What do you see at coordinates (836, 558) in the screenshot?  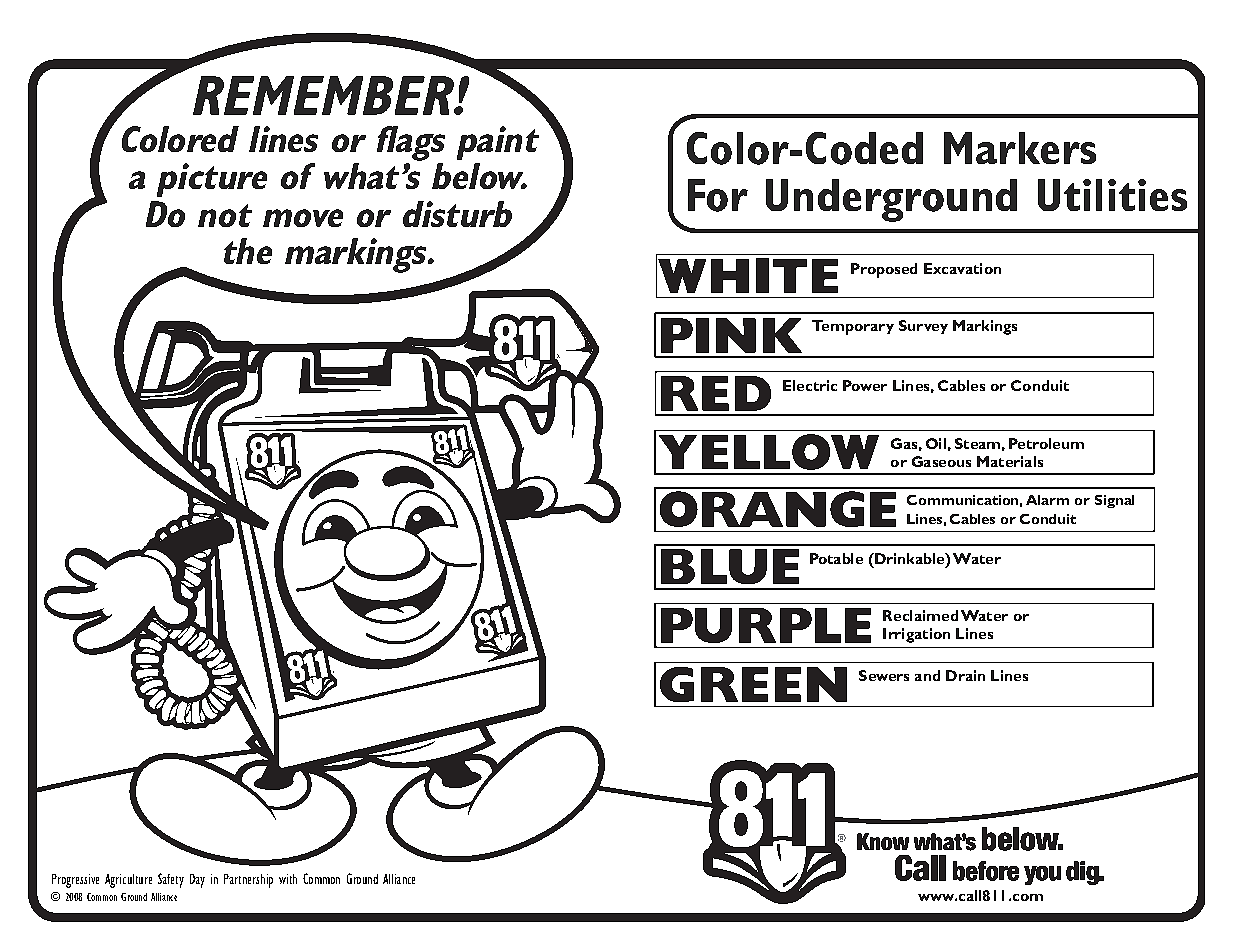 I see `Potable` at bounding box center [836, 558].
